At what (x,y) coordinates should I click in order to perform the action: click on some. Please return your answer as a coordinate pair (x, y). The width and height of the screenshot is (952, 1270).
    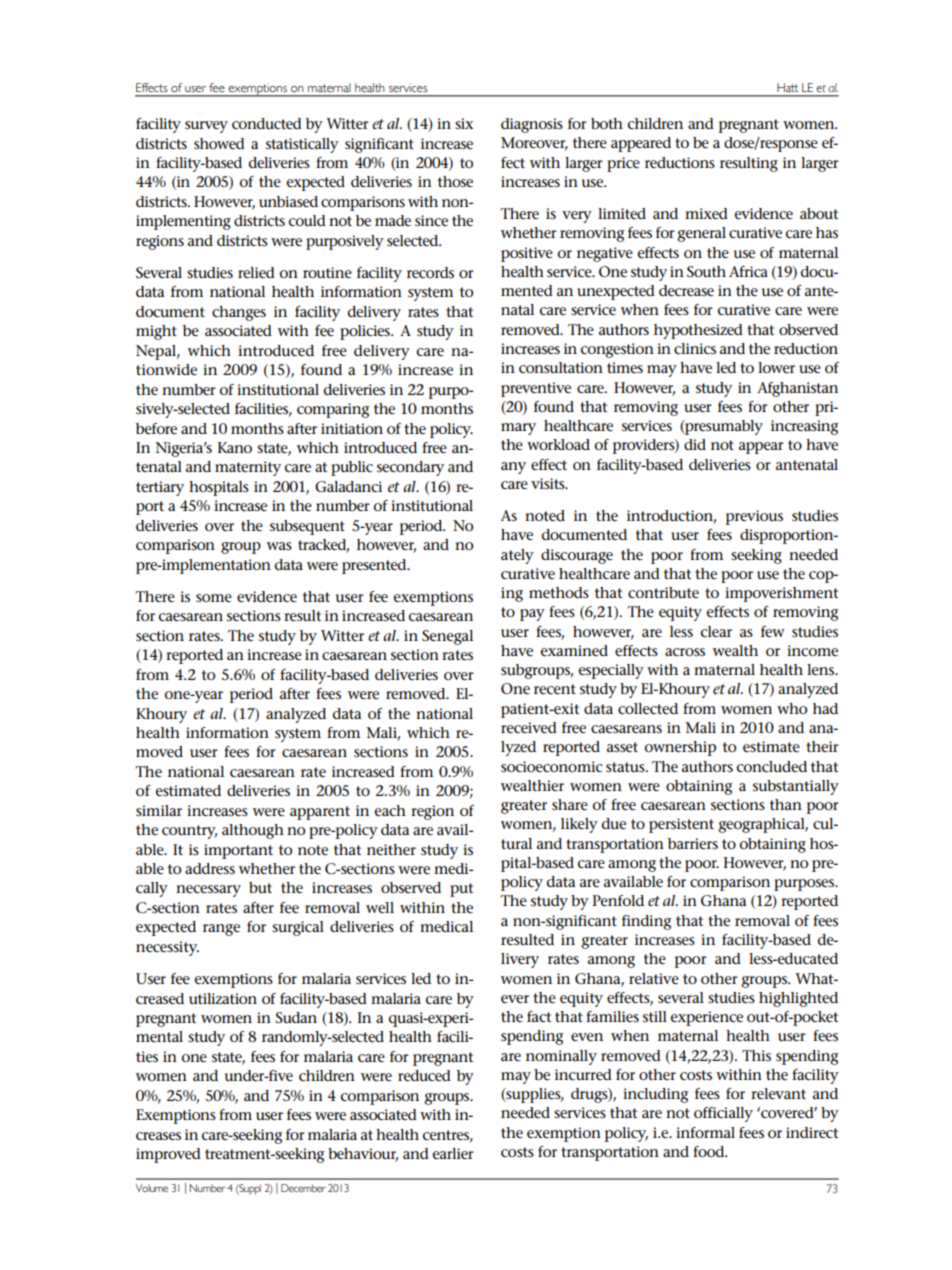
    Looking at the image, I should click on (214, 598).
